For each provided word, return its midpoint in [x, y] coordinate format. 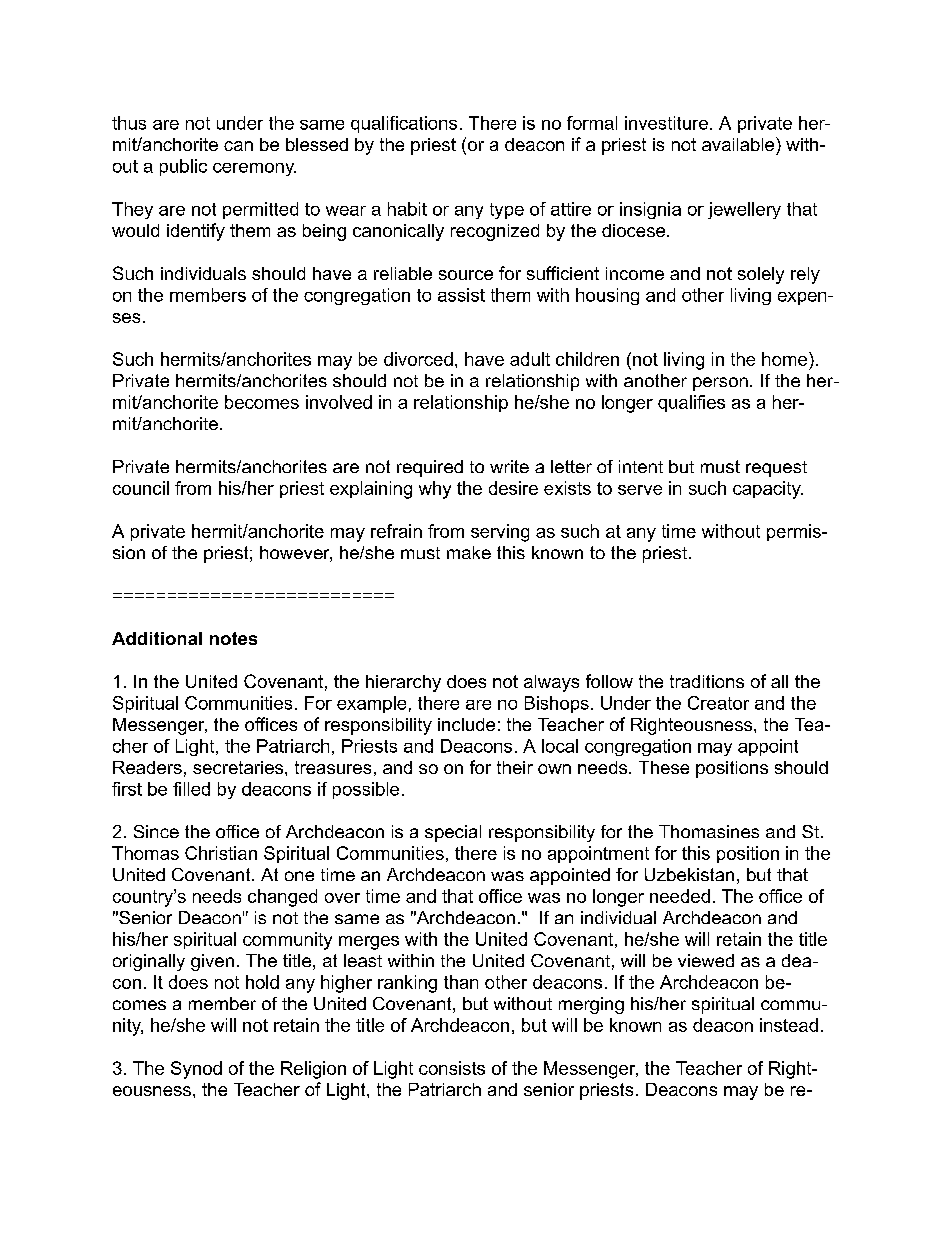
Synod [196, 1070]
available [739, 144]
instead [789, 1025]
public [183, 167]
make [469, 552]
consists [452, 1068]
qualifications [404, 124]
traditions [707, 681]
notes [233, 638]
